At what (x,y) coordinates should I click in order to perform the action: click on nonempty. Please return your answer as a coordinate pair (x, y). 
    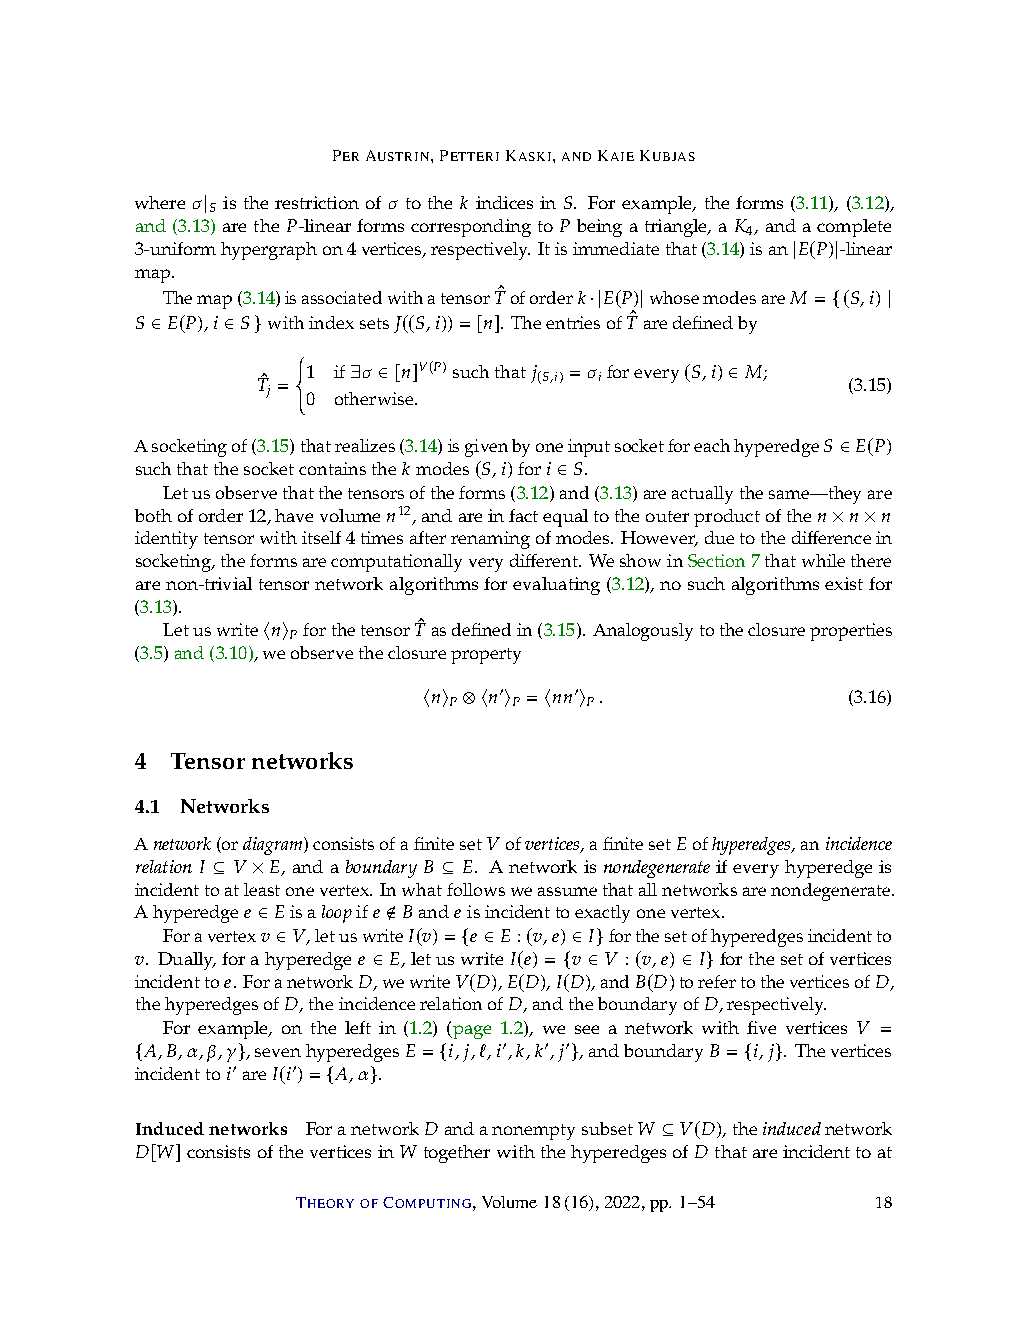
    Looking at the image, I should click on (533, 1132).
